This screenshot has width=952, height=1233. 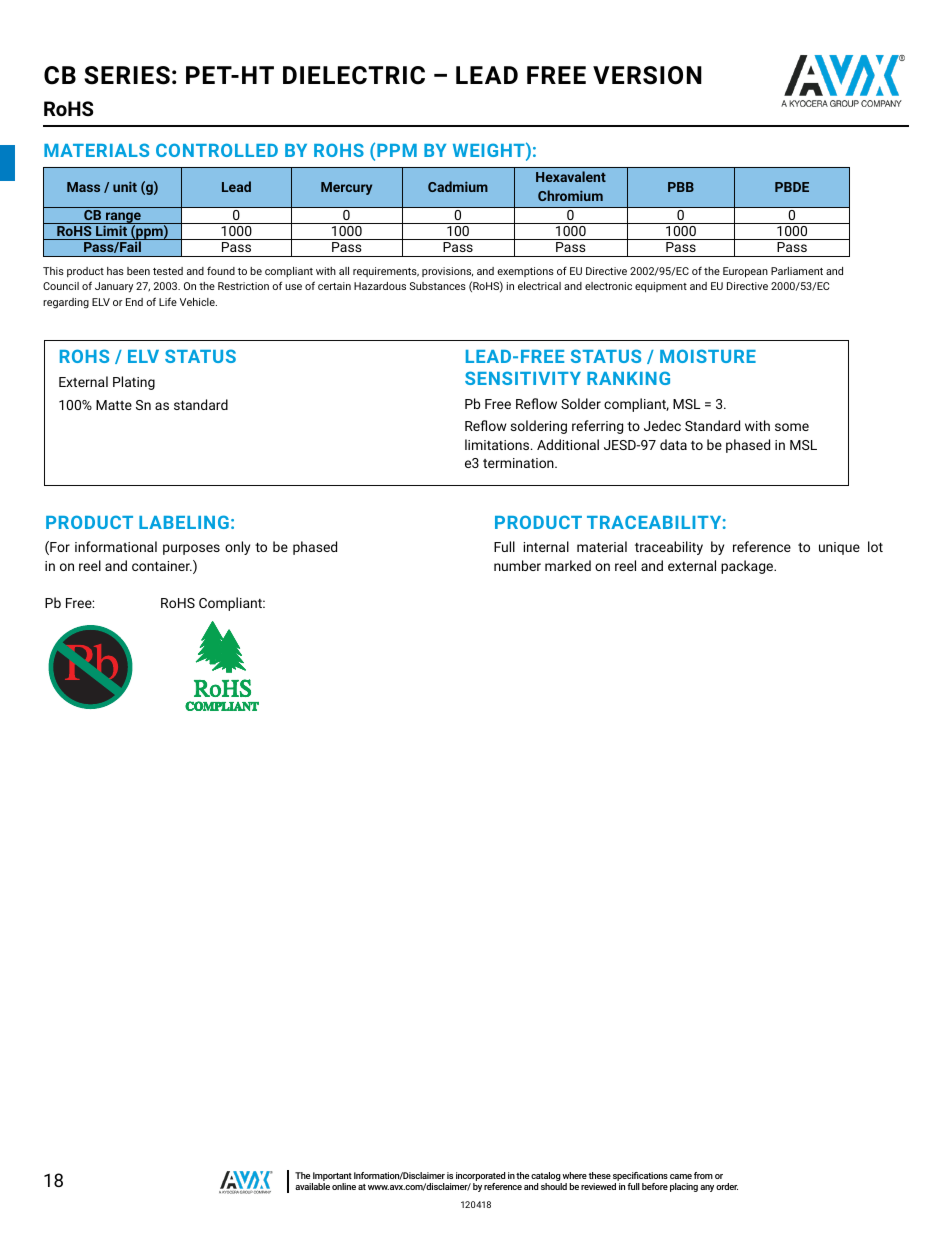 I want to click on SERIES, so click(x=127, y=75).
